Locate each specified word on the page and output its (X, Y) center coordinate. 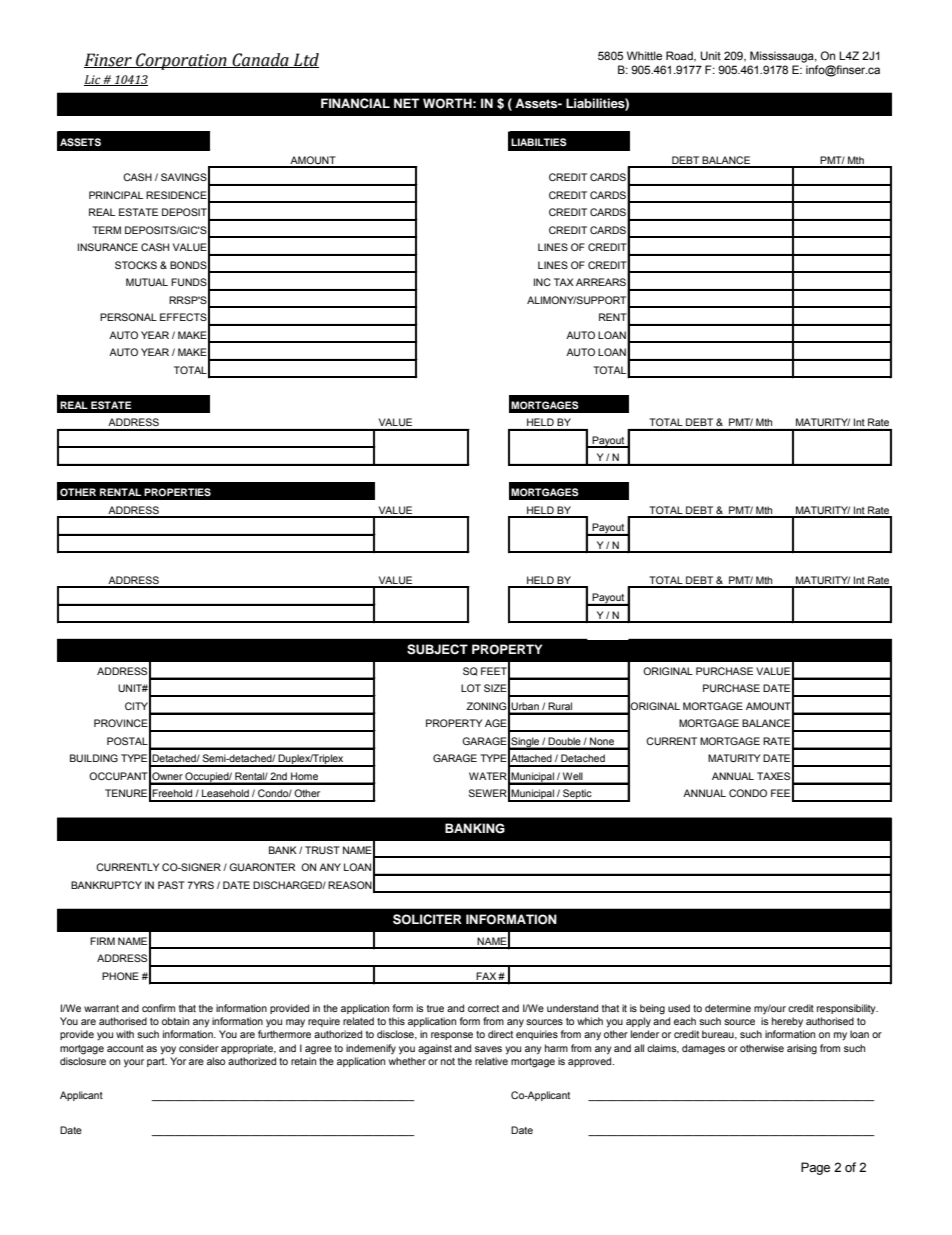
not (448, 1061)
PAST (171, 885)
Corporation (181, 61)
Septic (577, 795)
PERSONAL (128, 317)
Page (815, 1168)
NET (407, 103)
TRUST (322, 850)
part (157, 1062)
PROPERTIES (177, 492)
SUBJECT (437, 649)
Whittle (644, 55)
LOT (471, 688)
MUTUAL (147, 282)
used (679, 1008)
